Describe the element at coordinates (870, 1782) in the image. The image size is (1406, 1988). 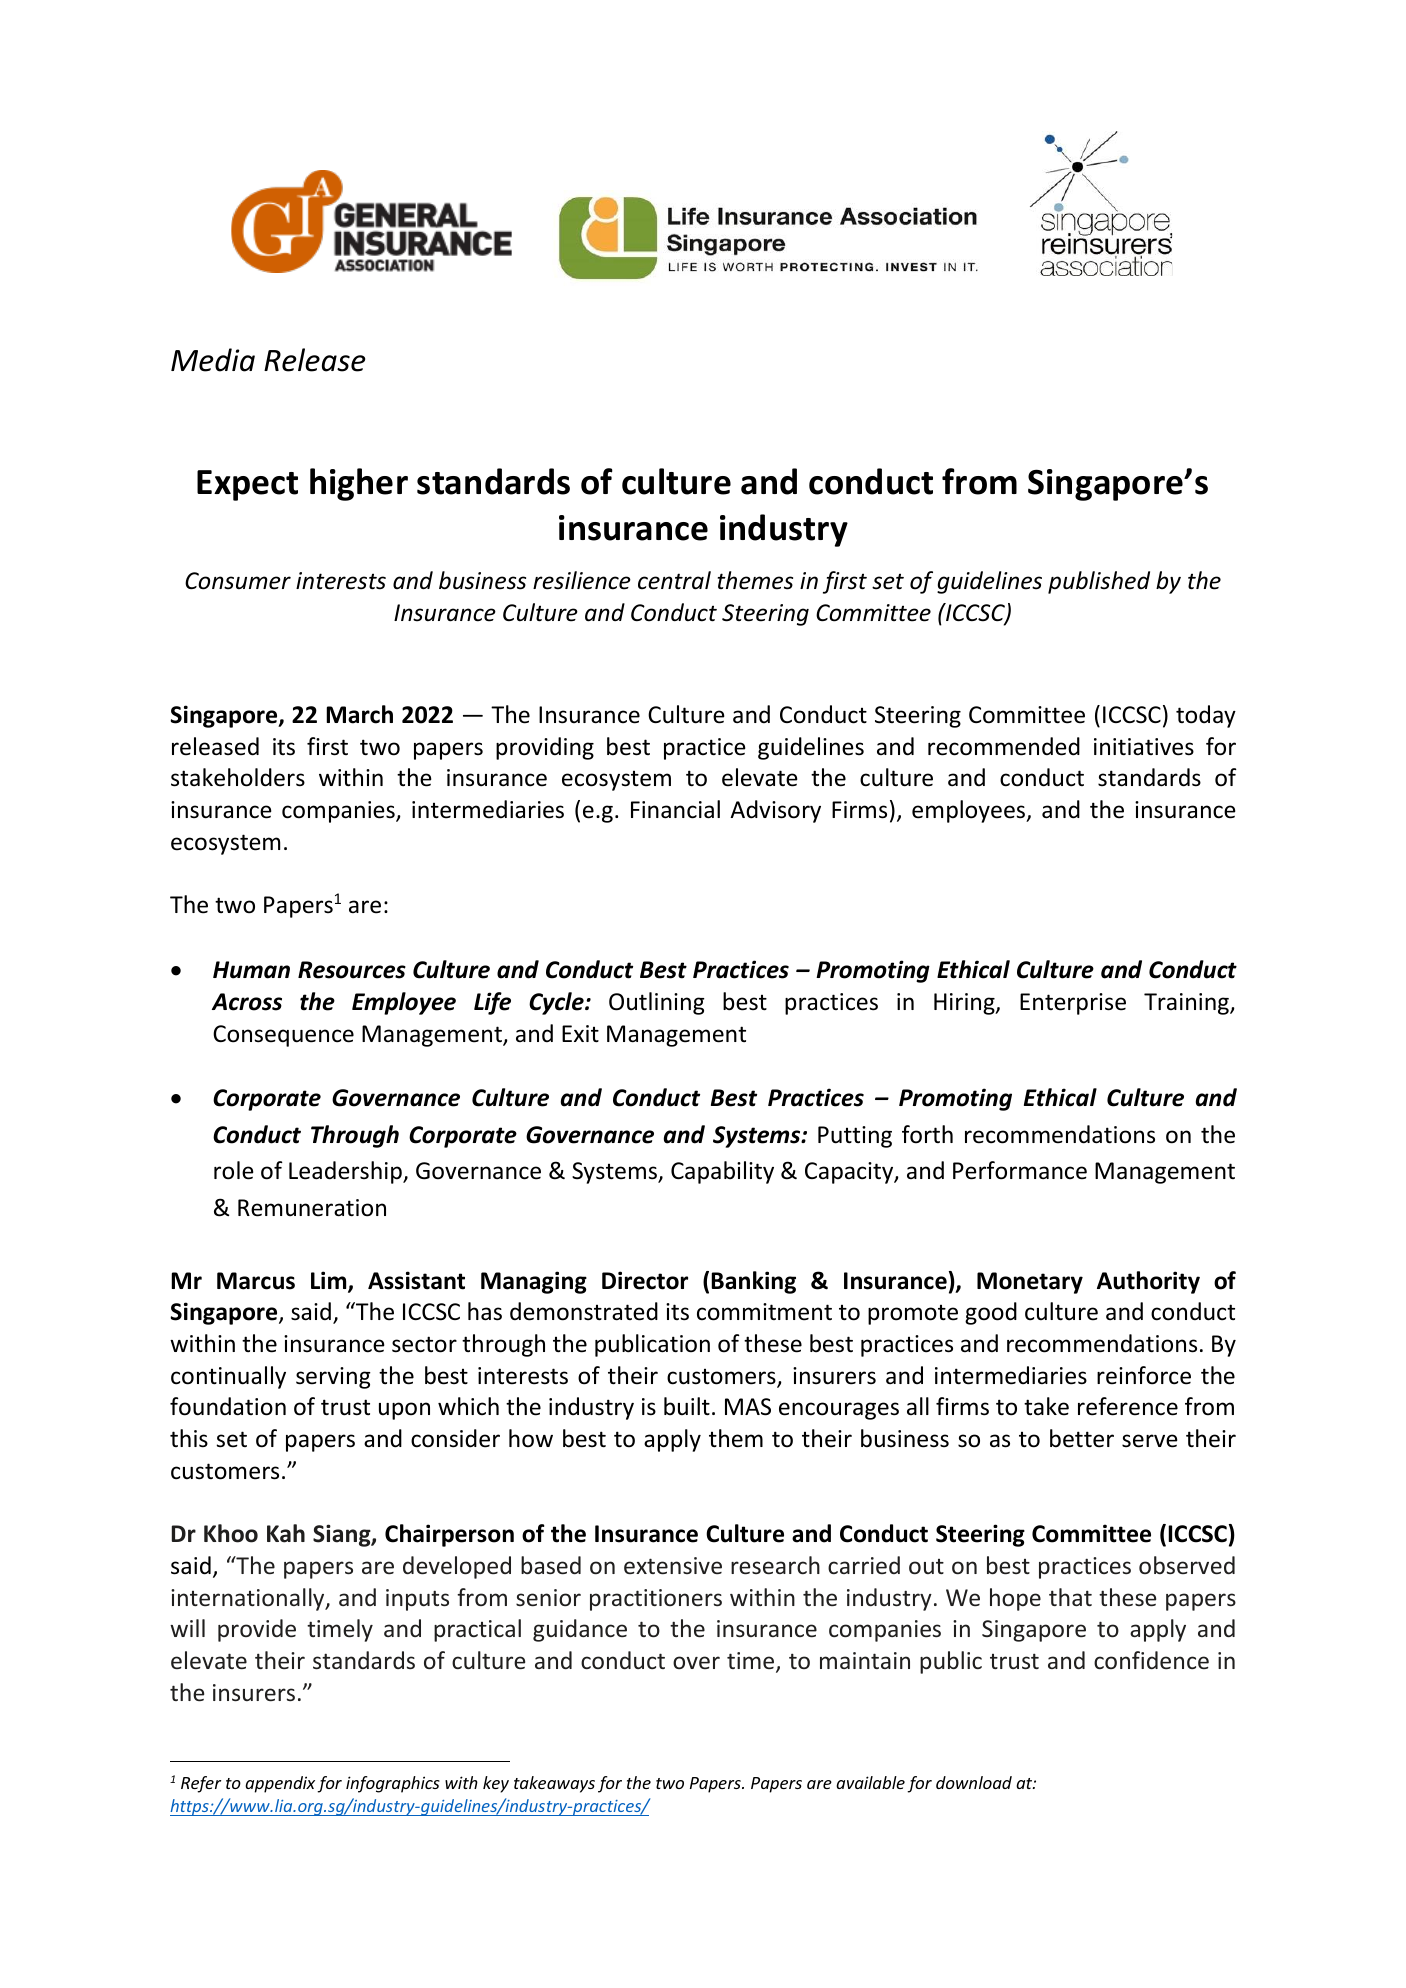
I see `available` at that location.
